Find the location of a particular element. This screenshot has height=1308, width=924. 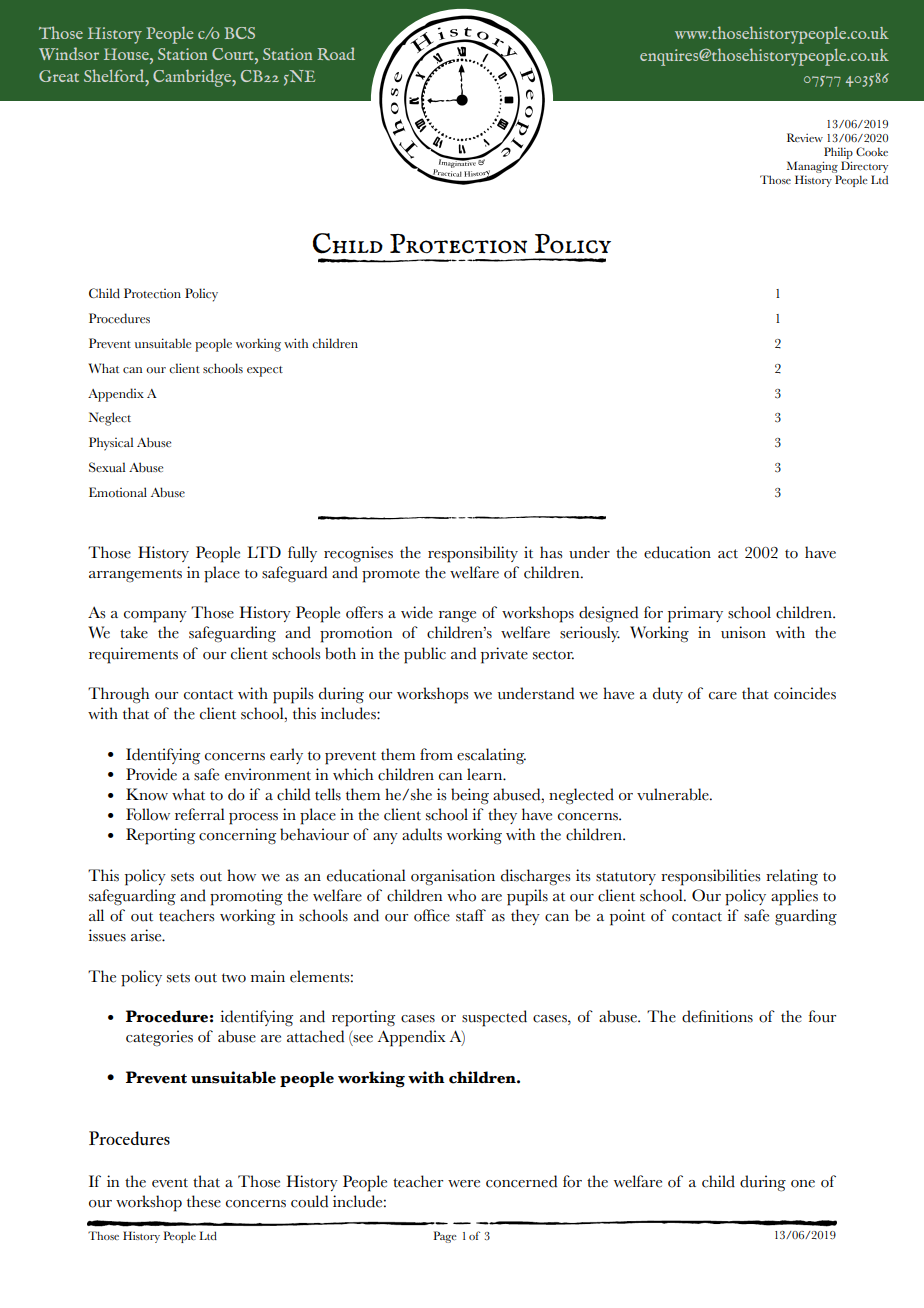

applies is located at coordinates (794, 897).
